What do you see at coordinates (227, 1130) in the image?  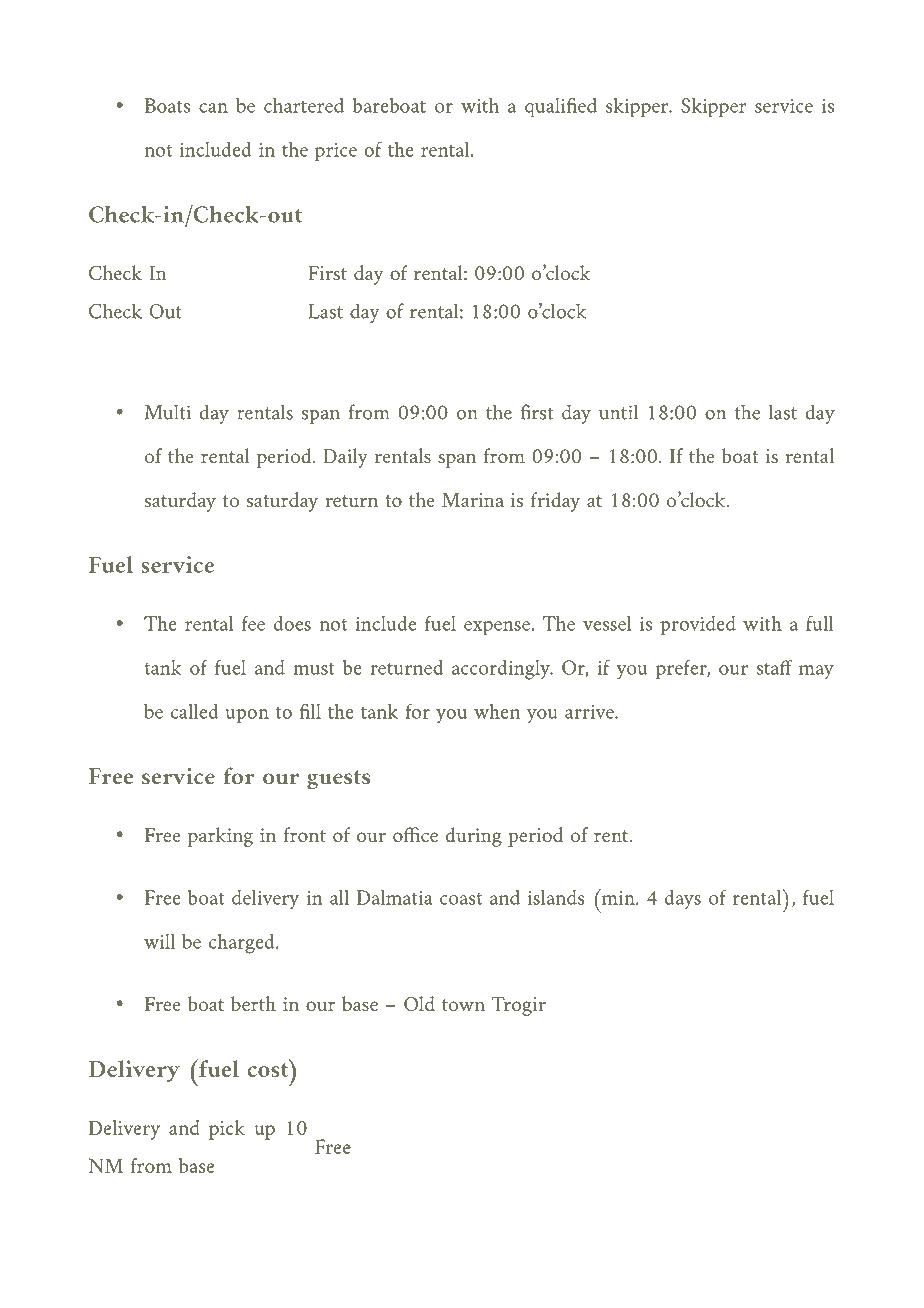 I see `pick` at bounding box center [227, 1130].
